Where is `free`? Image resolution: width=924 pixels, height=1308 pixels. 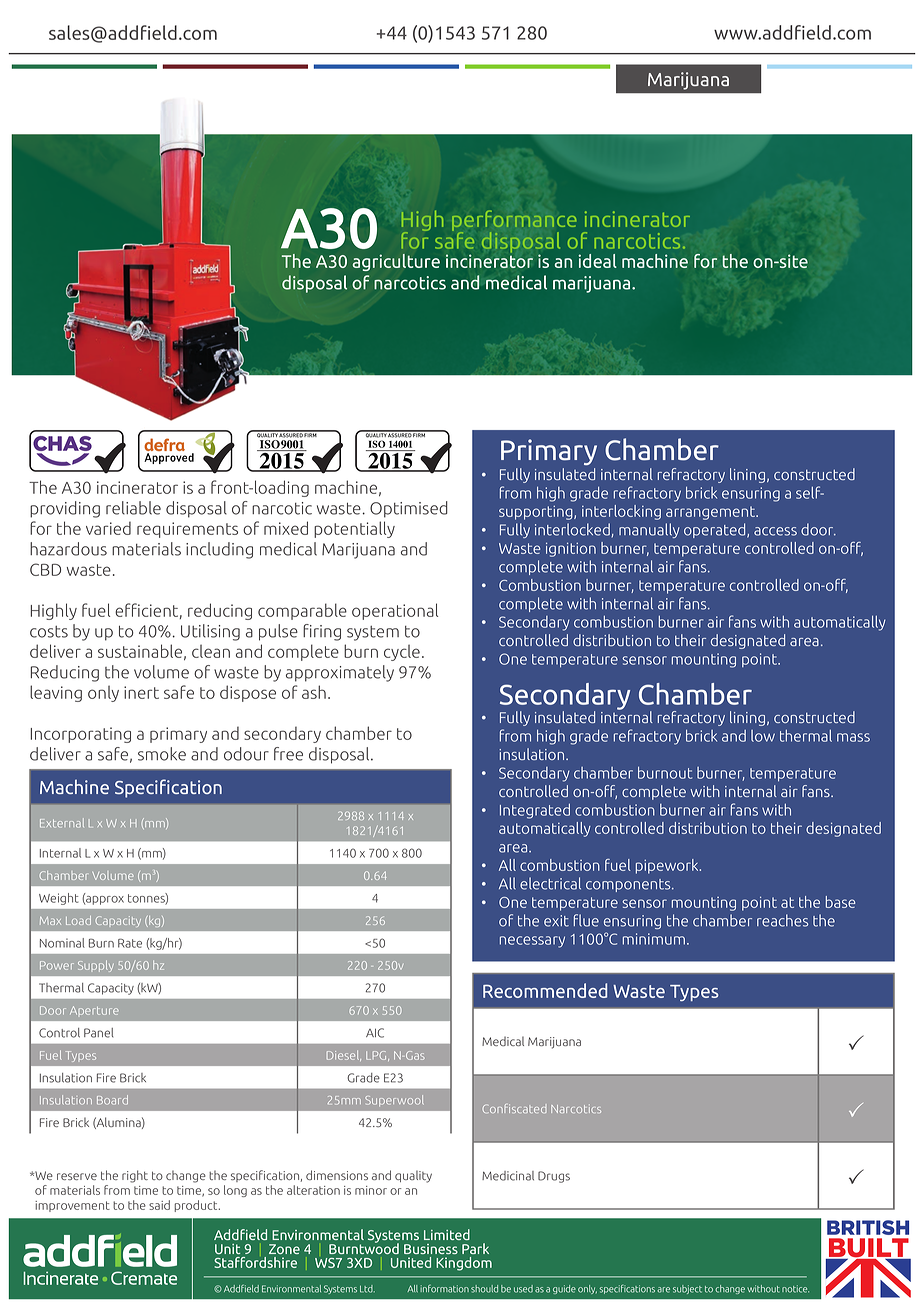
free is located at coordinates (288, 754).
